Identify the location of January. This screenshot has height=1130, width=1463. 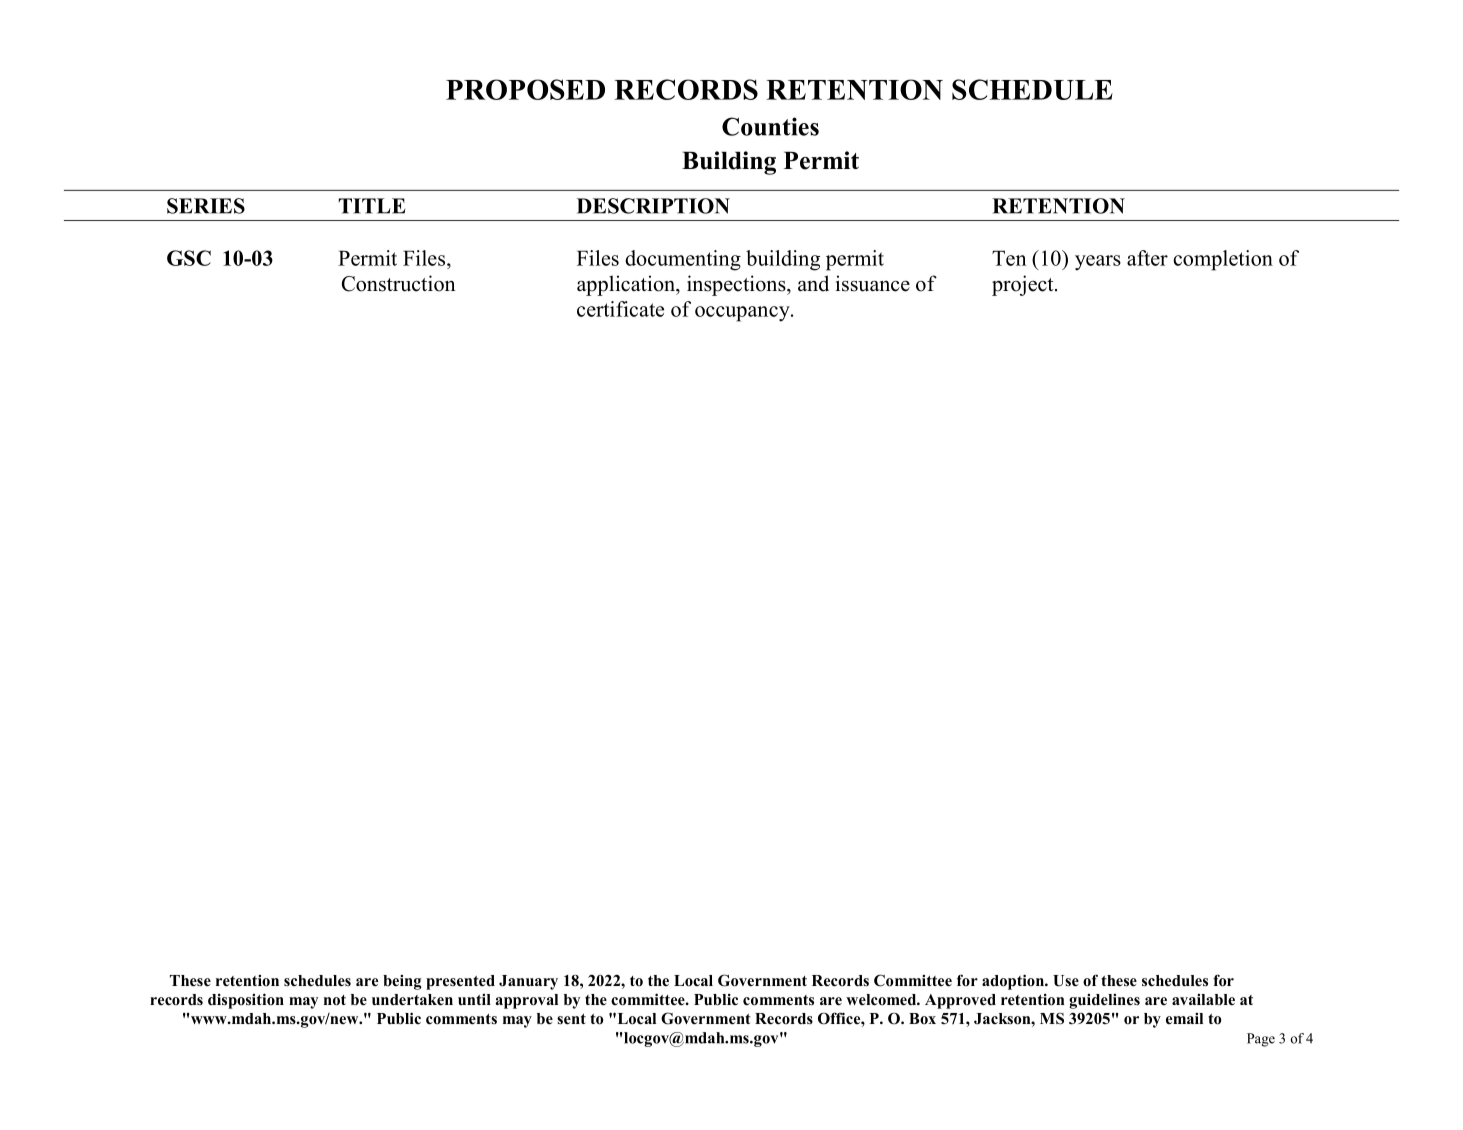
(528, 982).
